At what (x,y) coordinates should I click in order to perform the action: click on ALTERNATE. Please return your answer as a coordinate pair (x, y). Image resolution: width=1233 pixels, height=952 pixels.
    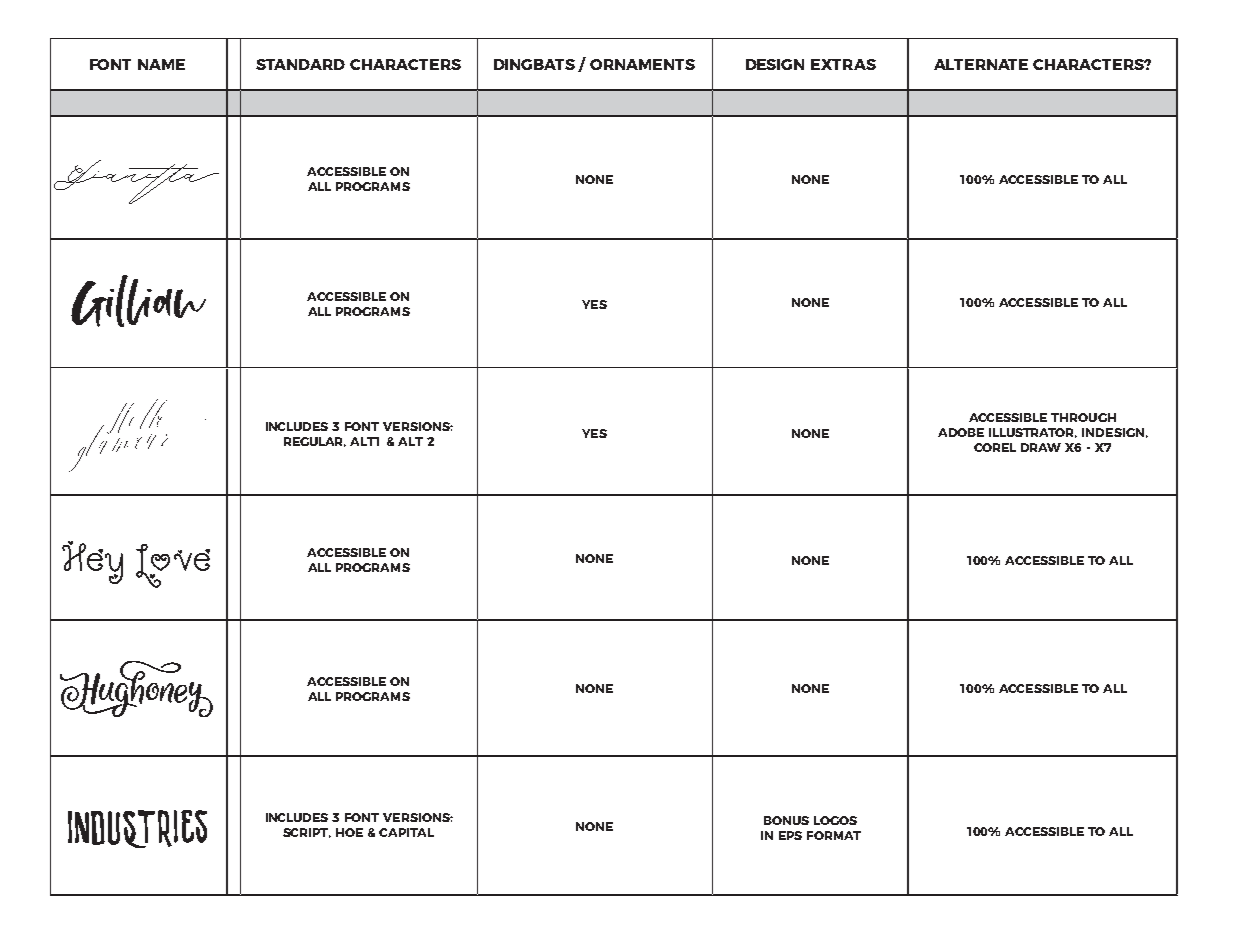
    Looking at the image, I should click on (981, 64).
